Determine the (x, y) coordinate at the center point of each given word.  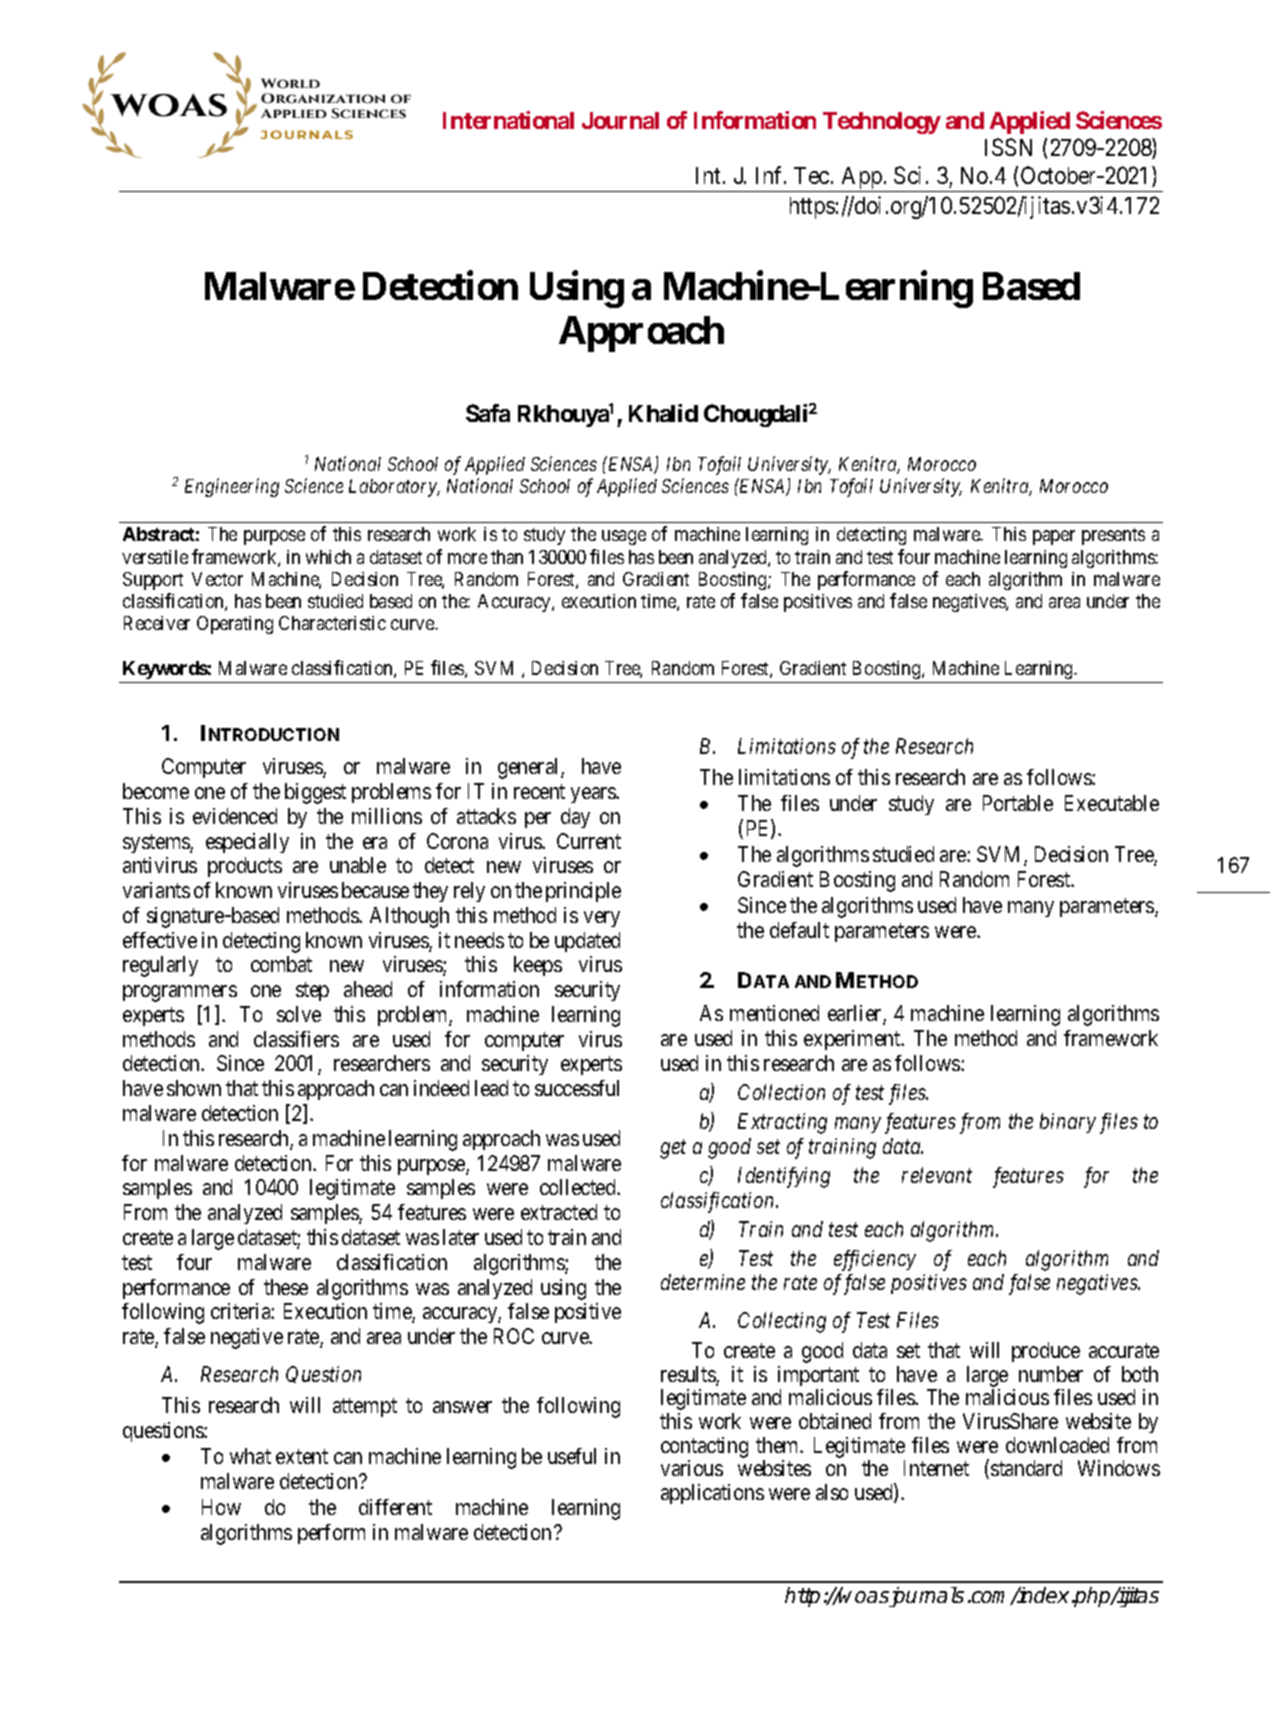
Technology (882, 123)
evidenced (235, 816)
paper (1054, 537)
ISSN (1008, 147)
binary (1068, 1123)
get (673, 1149)
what (250, 1456)
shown (194, 1088)
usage (624, 537)
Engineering (232, 487)
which (328, 557)
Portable (1018, 803)
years (594, 795)
